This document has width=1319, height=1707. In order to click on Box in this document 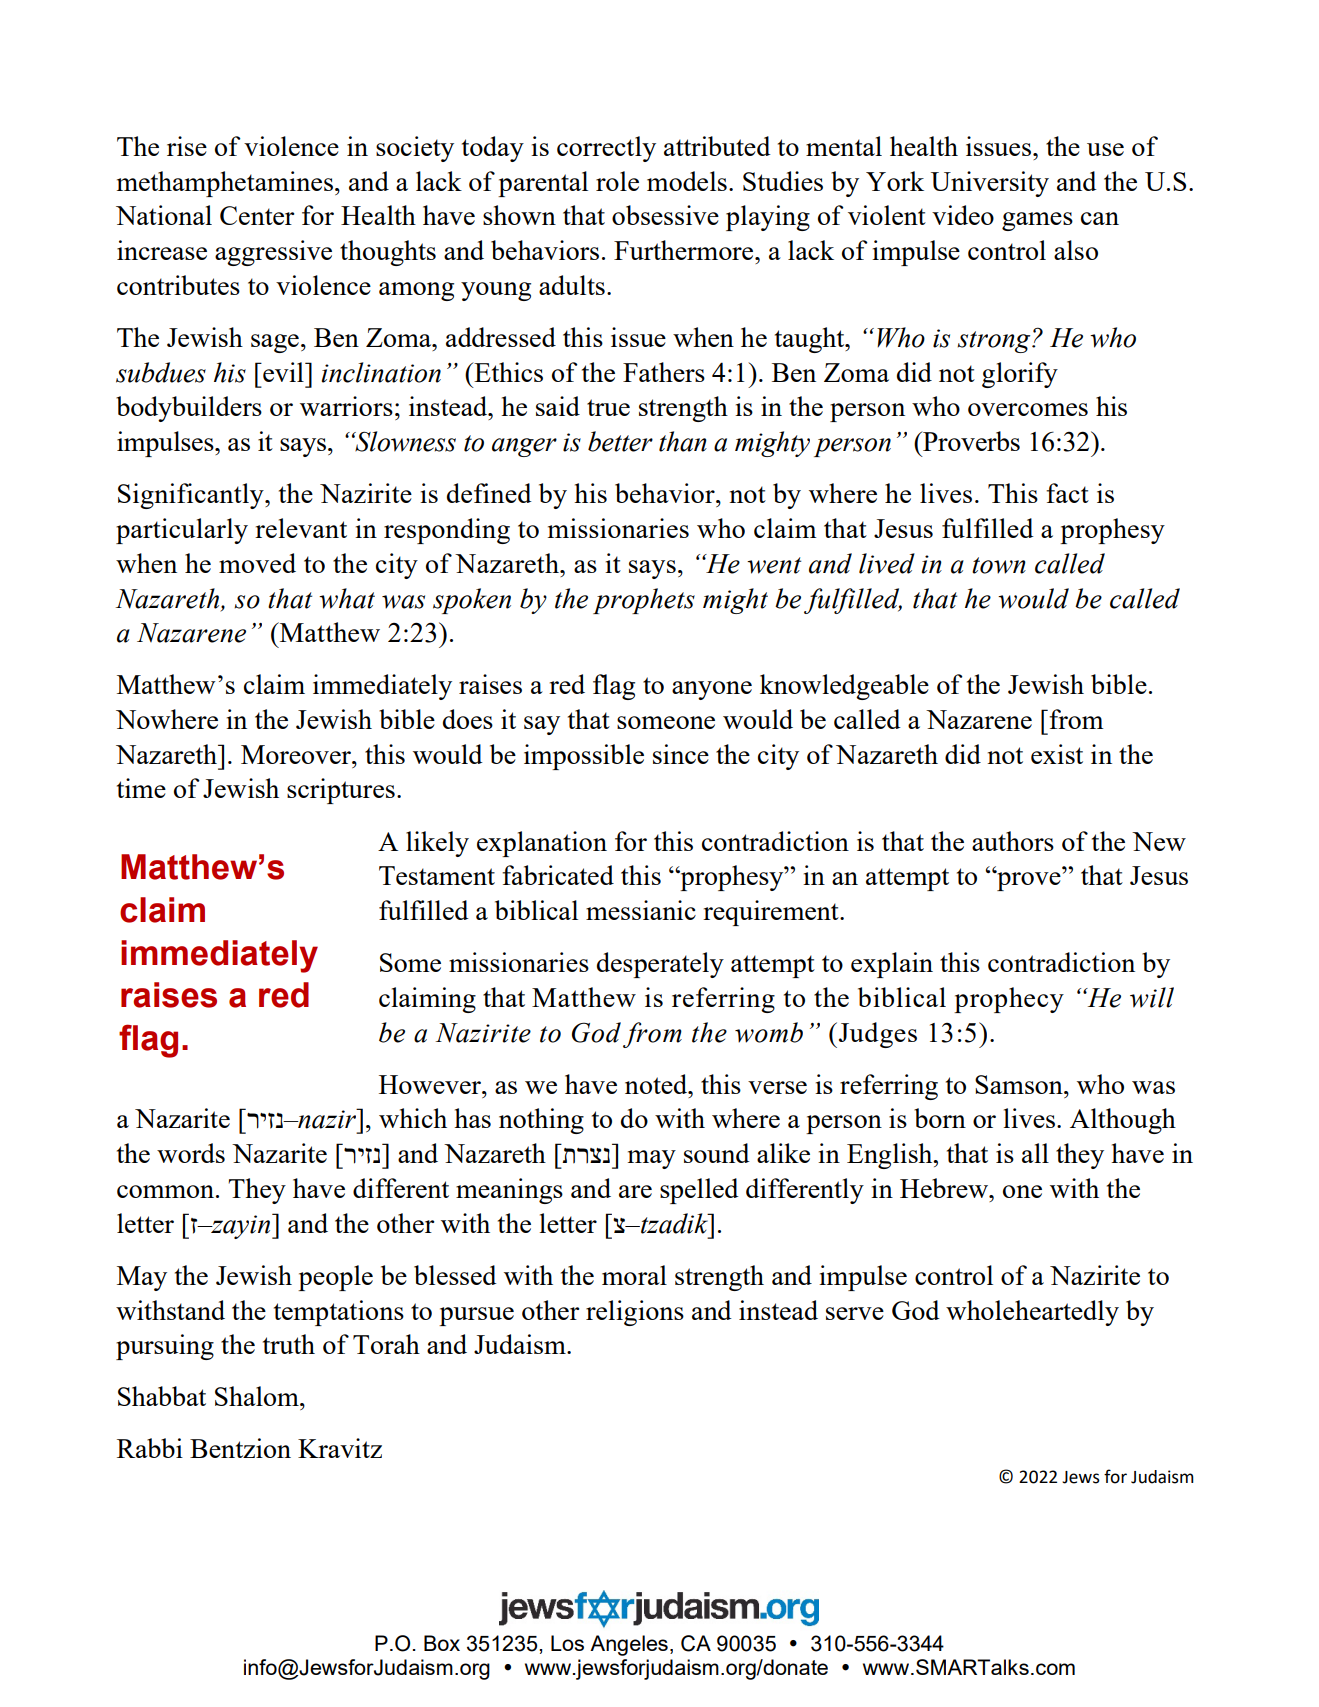, I will do `click(442, 1643)`.
